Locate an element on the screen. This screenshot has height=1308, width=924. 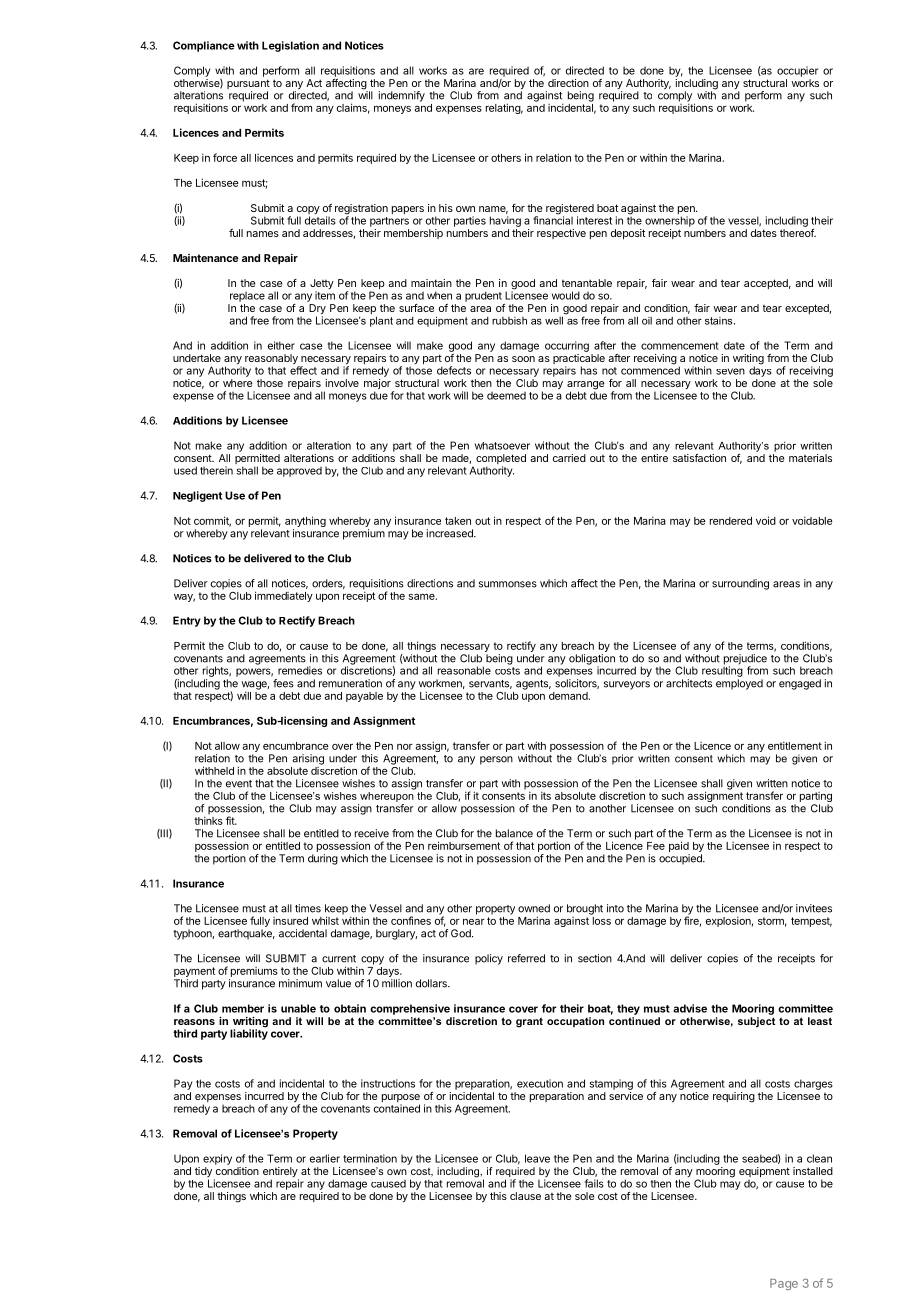
liability is located at coordinates (249, 1033).
